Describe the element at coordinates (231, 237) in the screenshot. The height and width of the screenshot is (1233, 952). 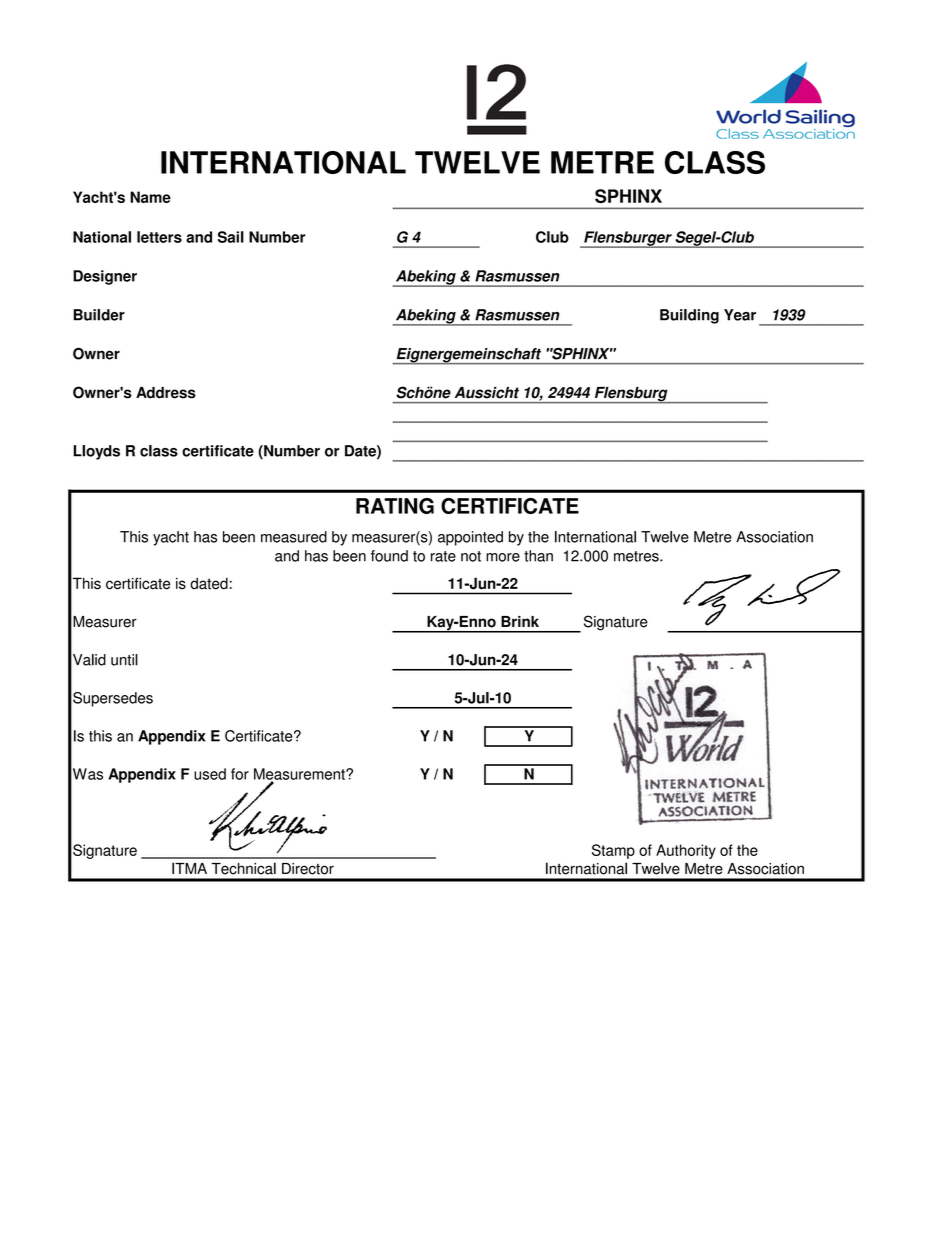
I see `Sail` at that location.
